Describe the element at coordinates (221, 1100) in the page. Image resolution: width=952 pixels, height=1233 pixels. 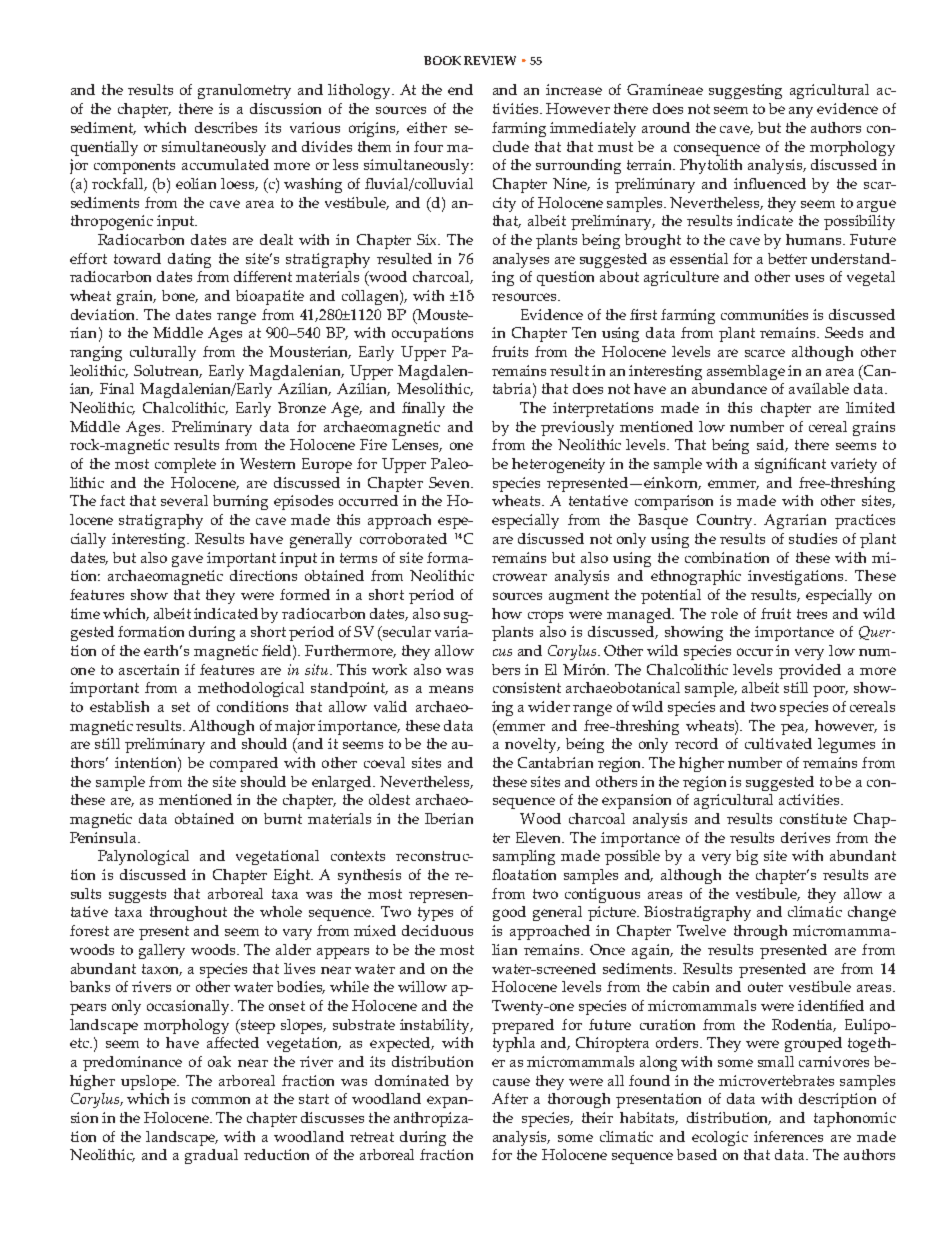
I see `common` at that location.
